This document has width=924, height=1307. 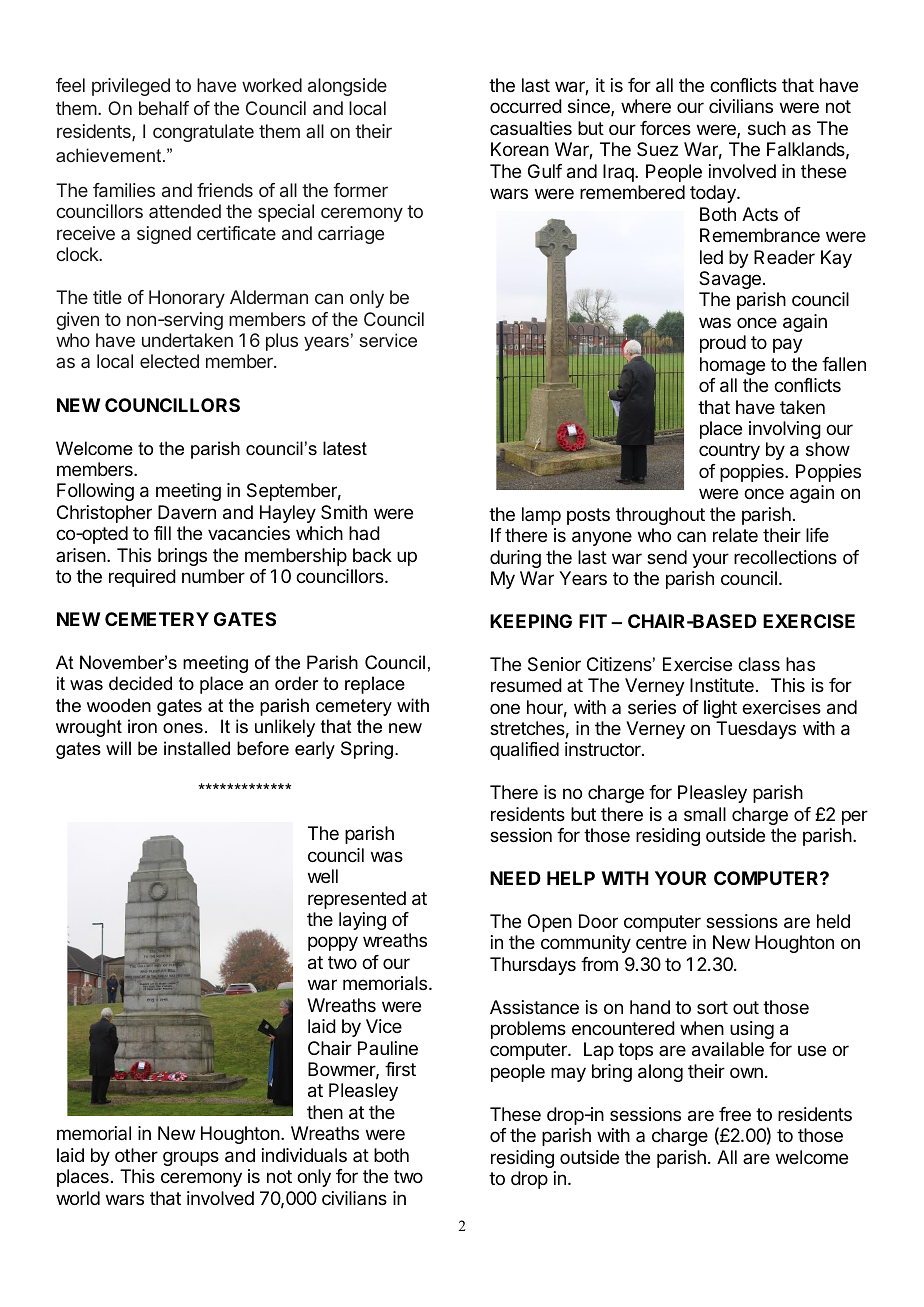 What do you see at coordinates (531, 621) in the document?
I see `KEEPING` at bounding box center [531, 621].
